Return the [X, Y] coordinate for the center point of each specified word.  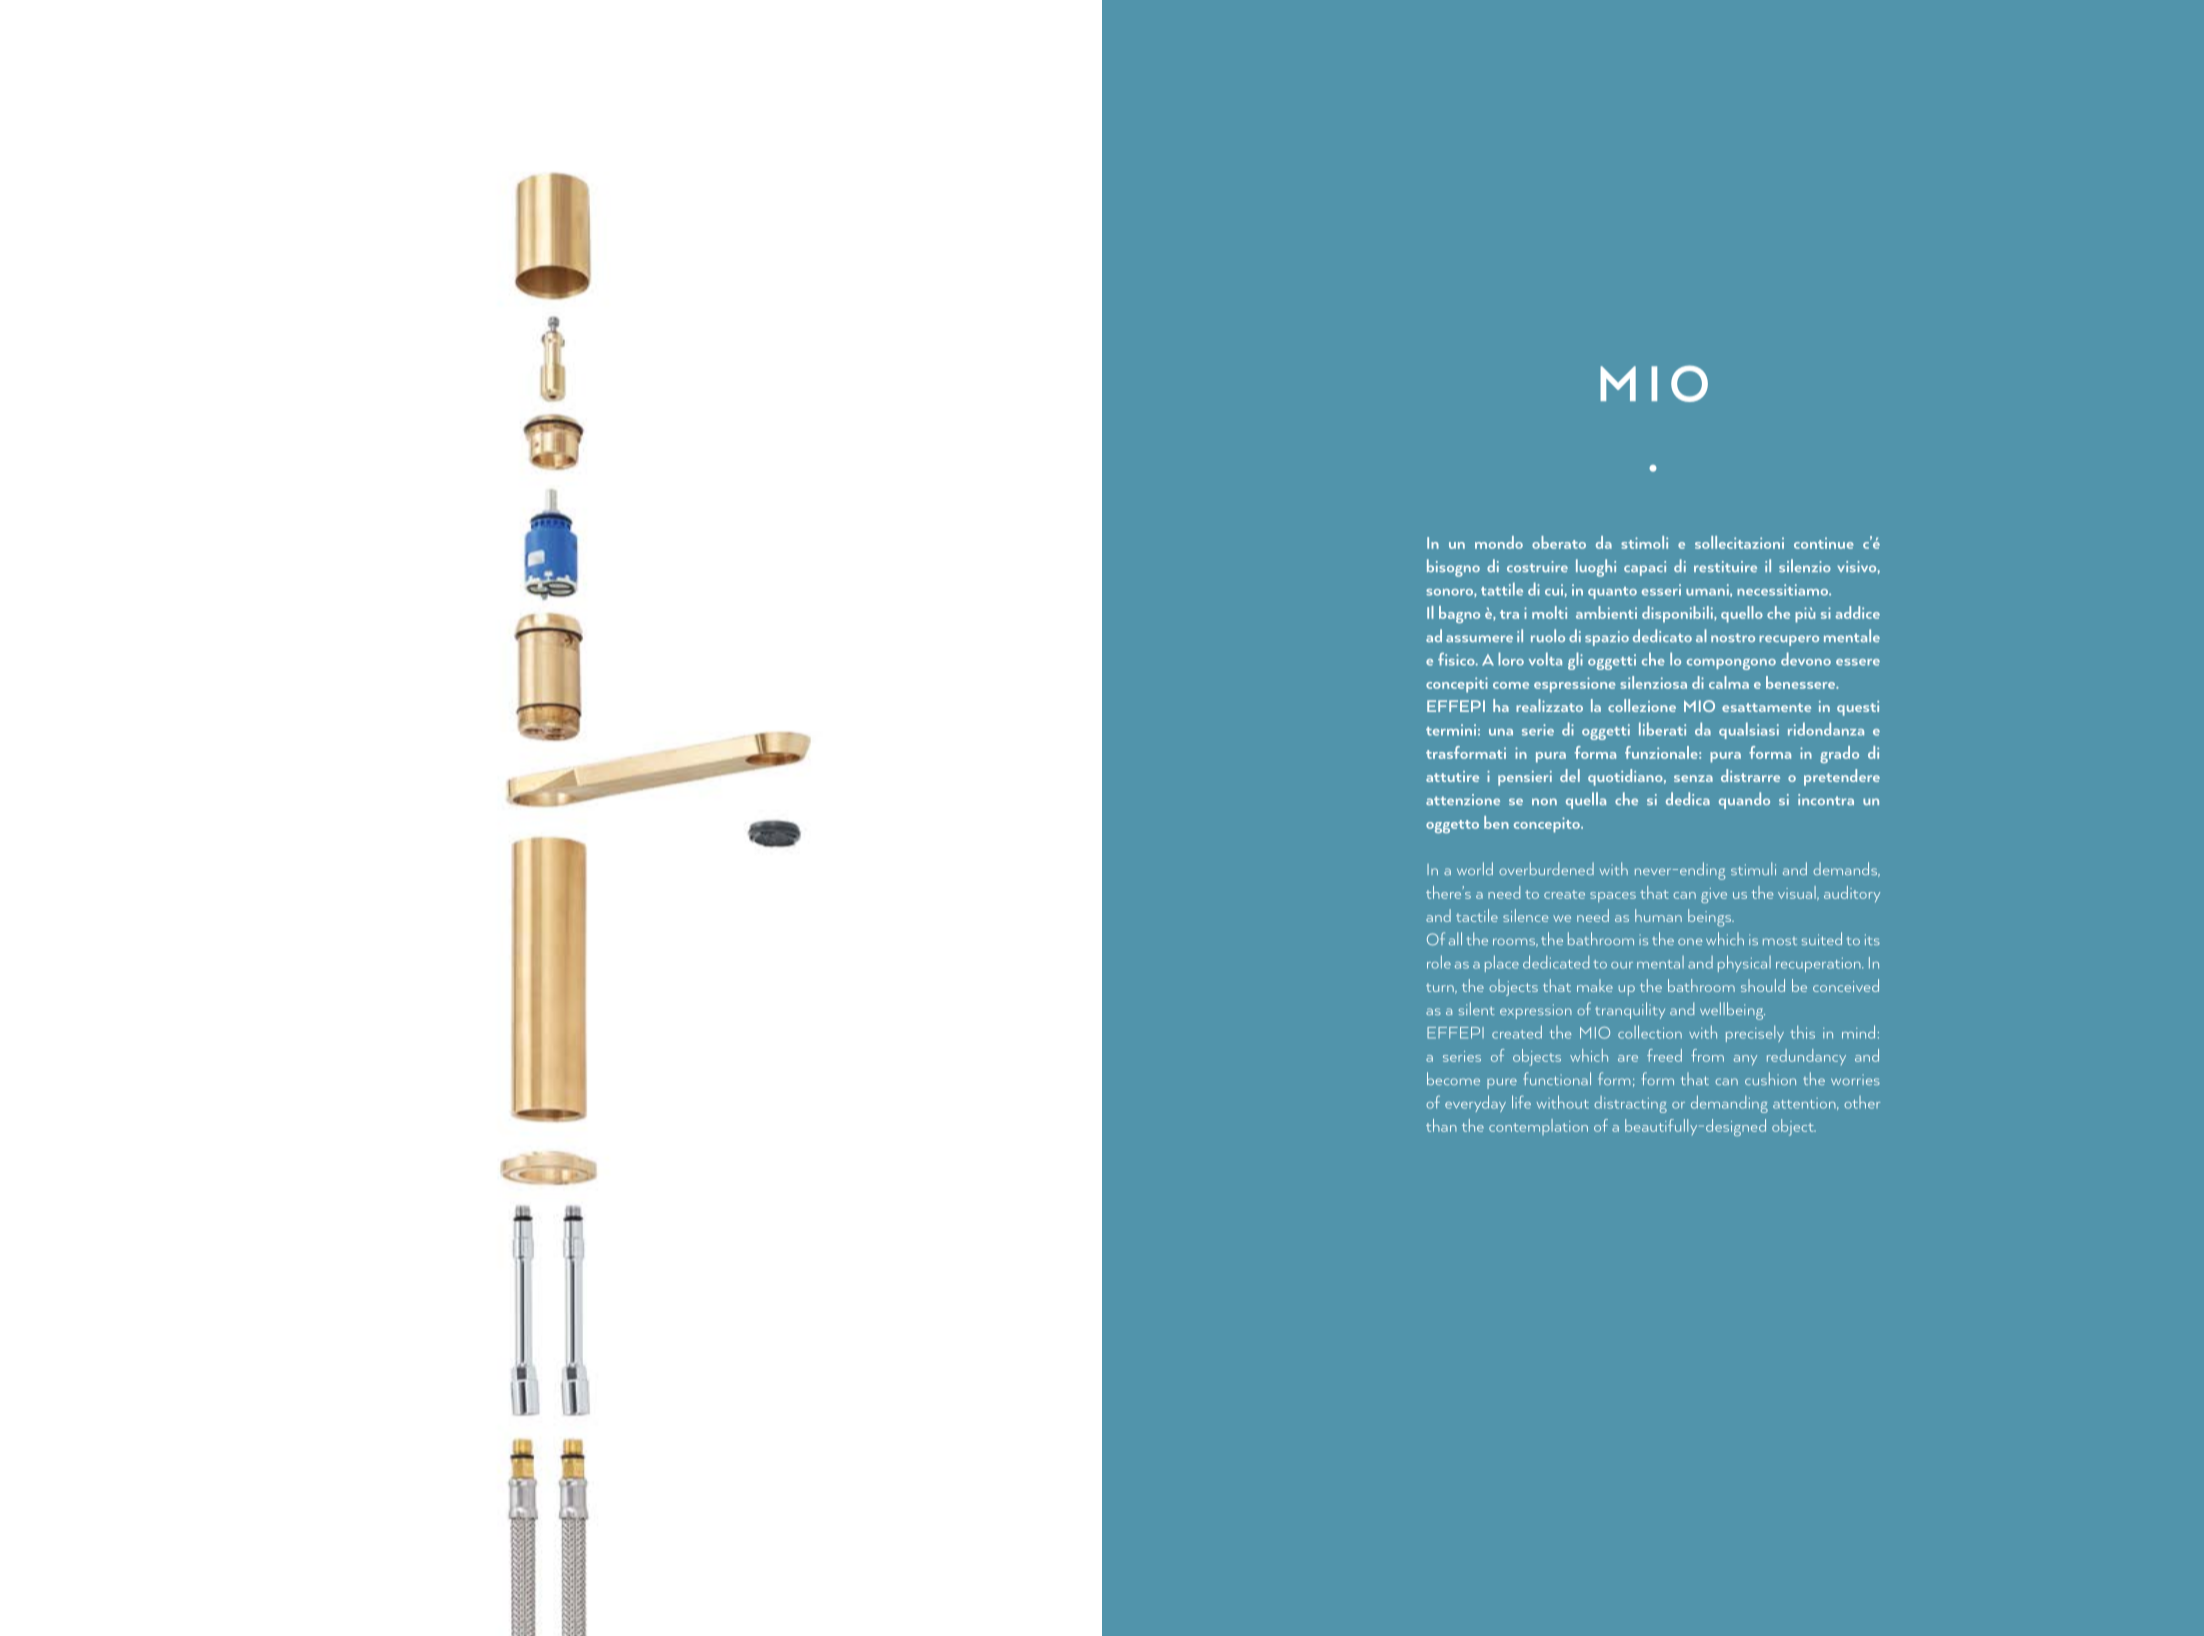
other [1862, 1102]
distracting [1630, 1104]
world [1475, 868]
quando [1744, 800]
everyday [1475, 1103]
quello [1742, 614]
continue [1824, 543]
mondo [1499, 542]
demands [1846, 869]
